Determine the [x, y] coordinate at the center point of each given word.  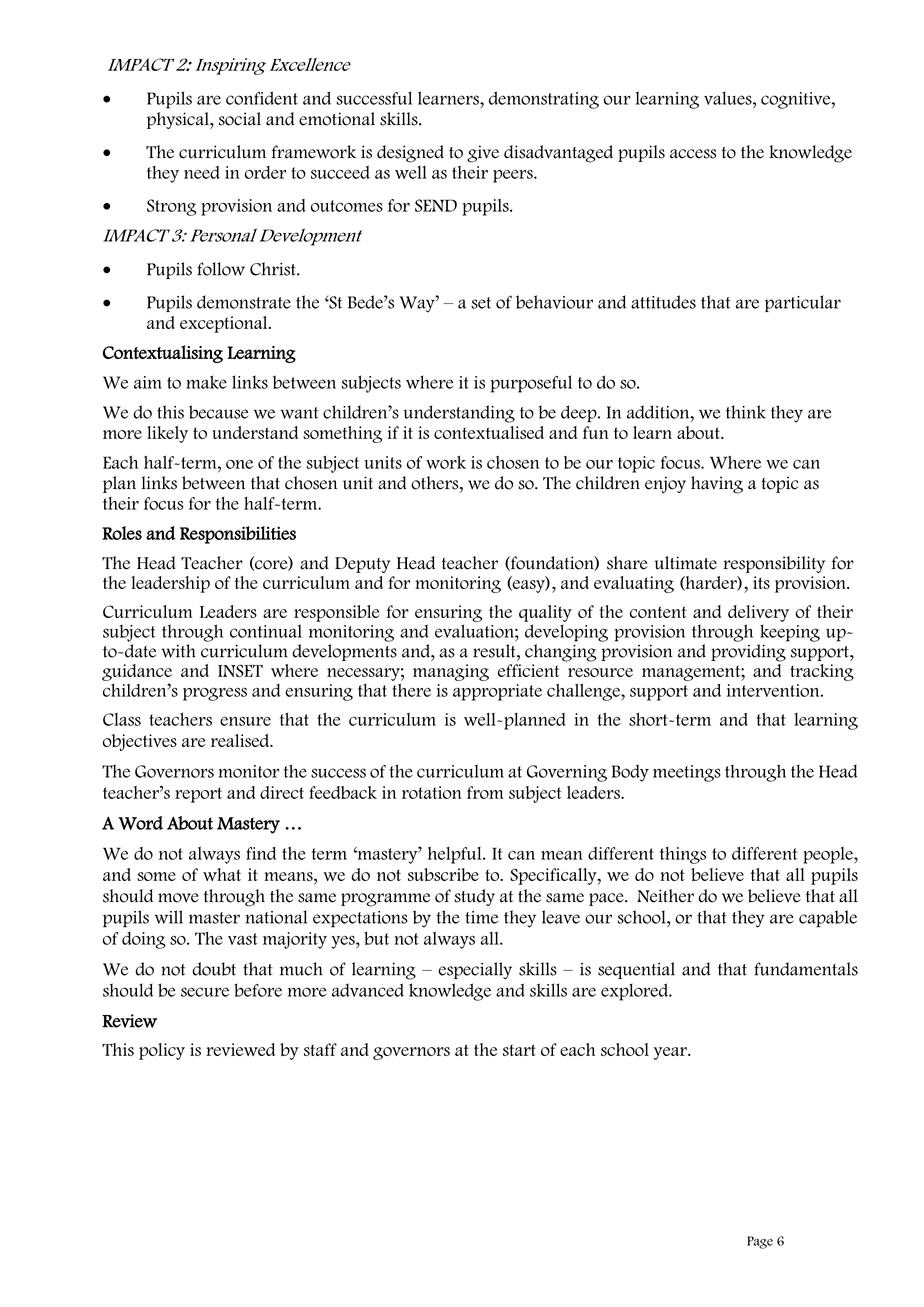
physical [179, 120]
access [693, 154]
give [483, 154]
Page [760, 1242]
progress [215, 694]
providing [748, 653]
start [519, 1050]
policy [162, 1051]
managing [451, 672]
